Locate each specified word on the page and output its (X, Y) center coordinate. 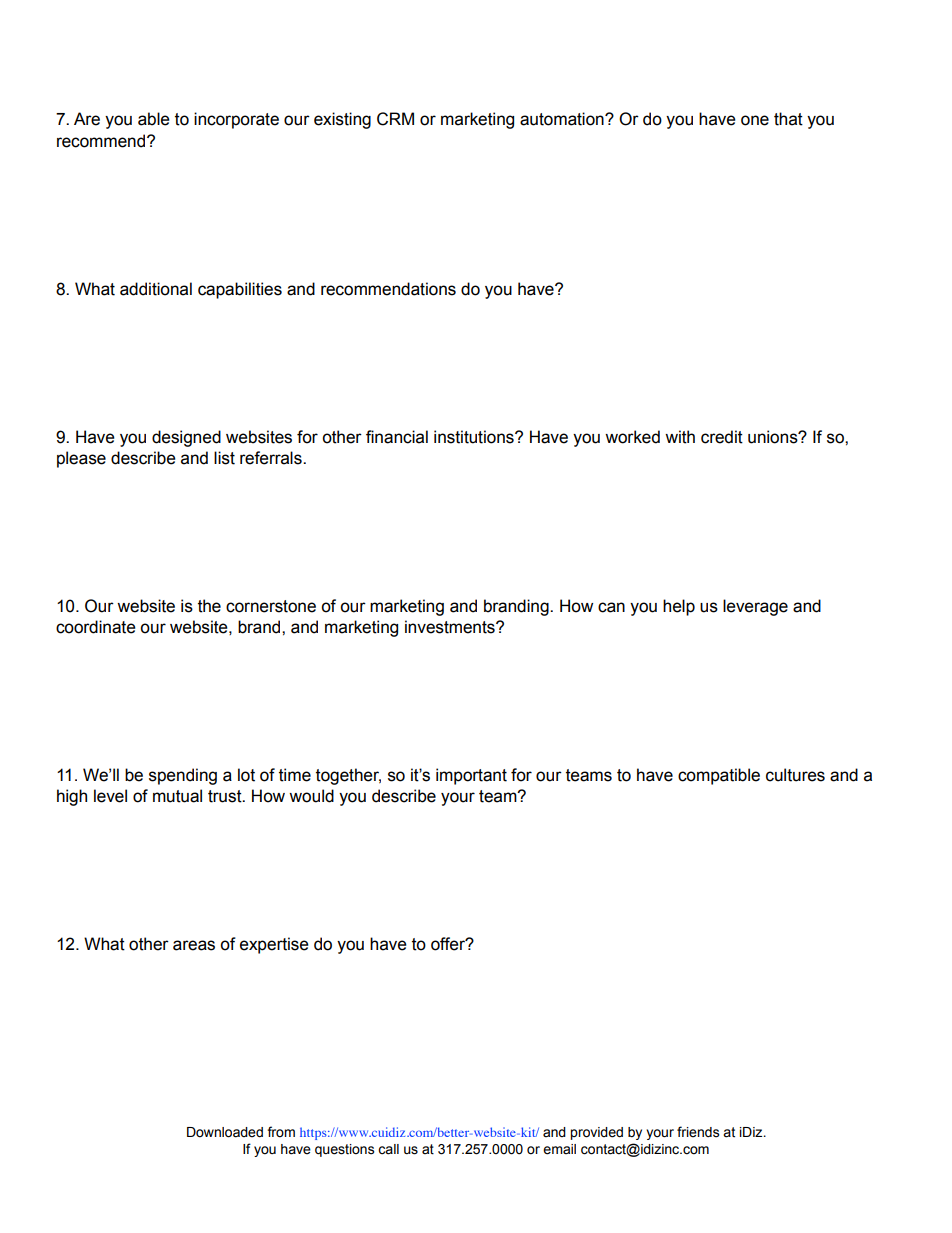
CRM (395, 119)
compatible (719, 776)
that (788, 119)
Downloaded (225, 1132)
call (388, 1149)
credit (722, 437)
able (154, 119)
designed (186, 438)
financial (397, 437)
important (471, 776)
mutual (177, 796)
